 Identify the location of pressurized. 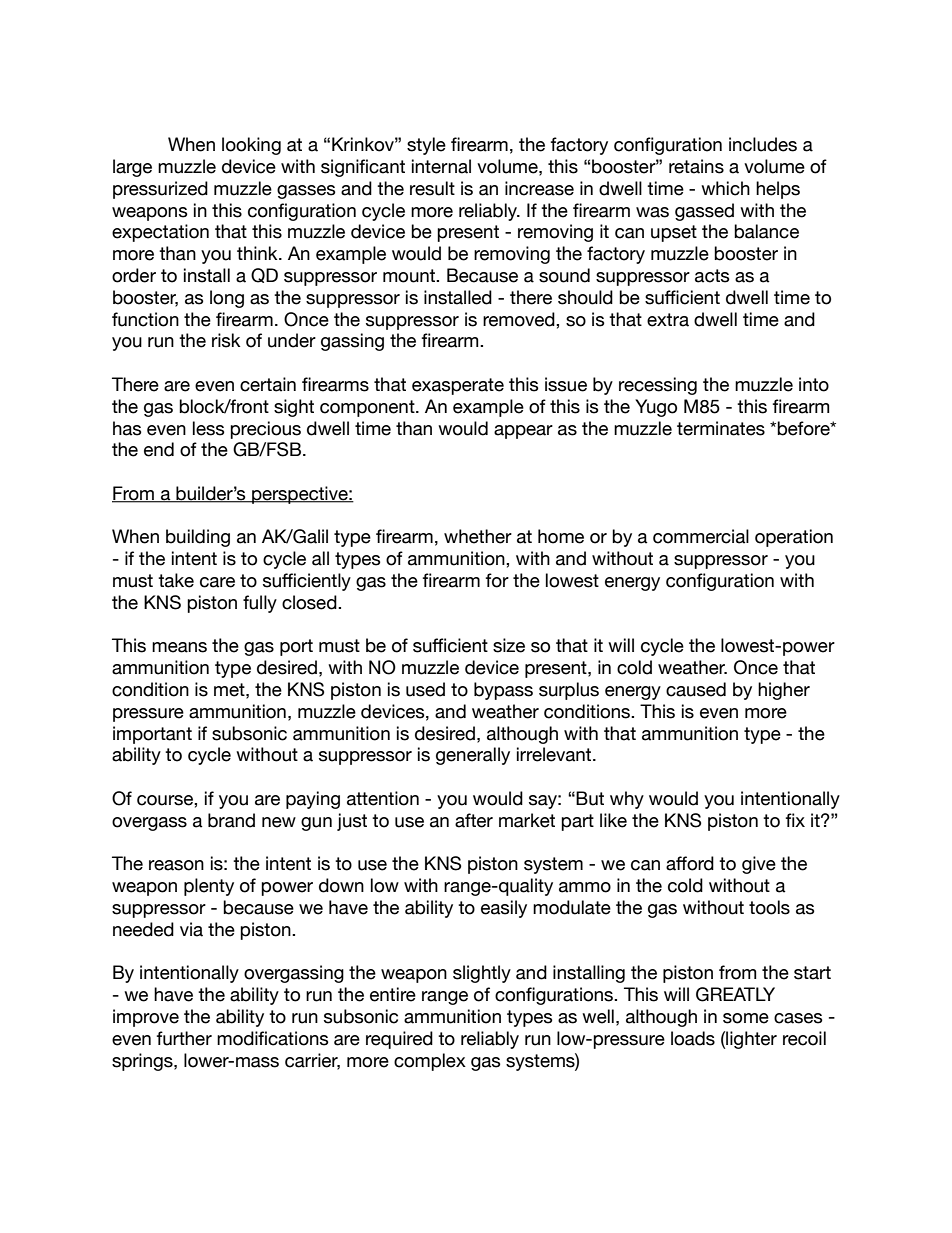
(160, 190).
